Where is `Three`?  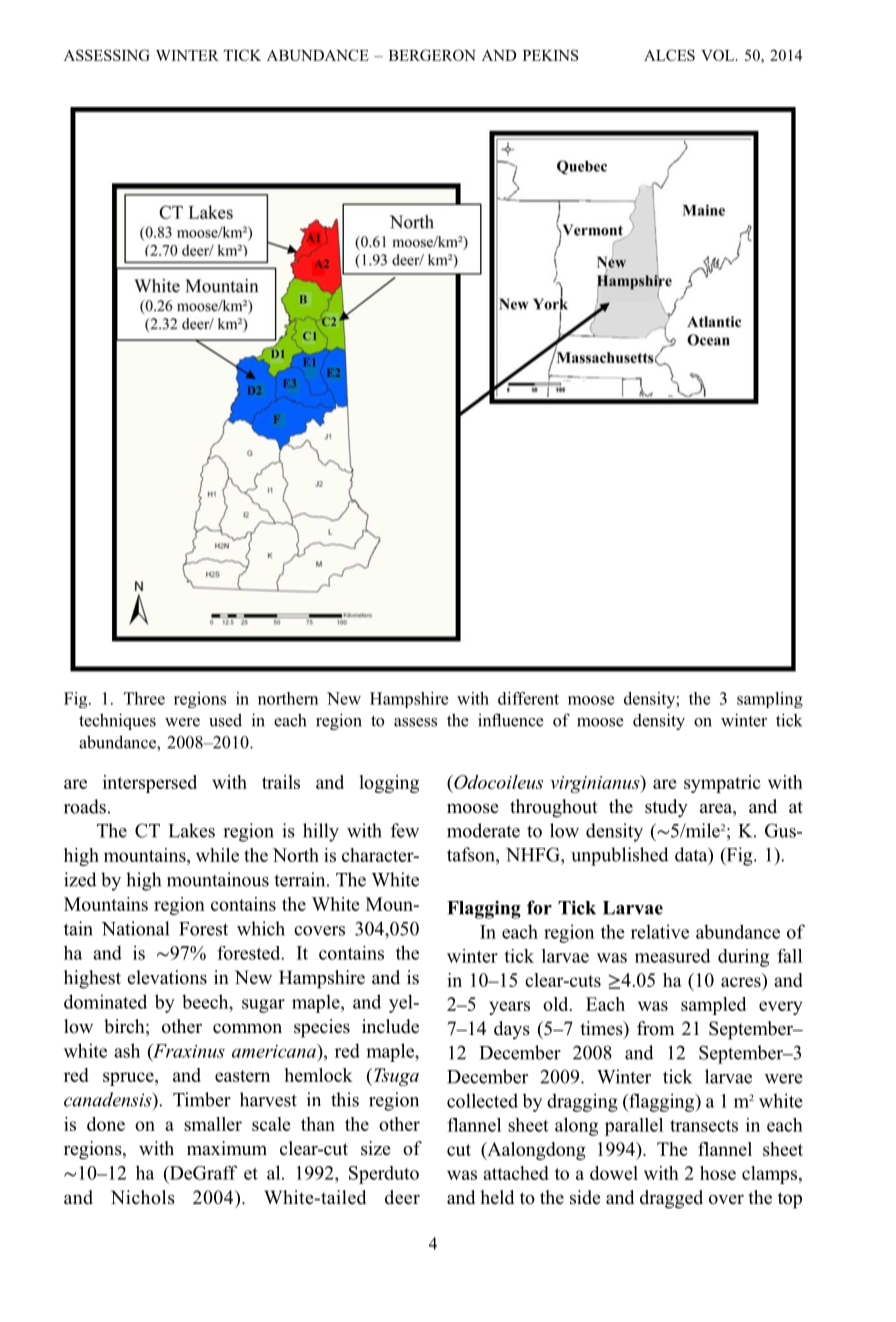
Three is located at coordinates (144, 698).
